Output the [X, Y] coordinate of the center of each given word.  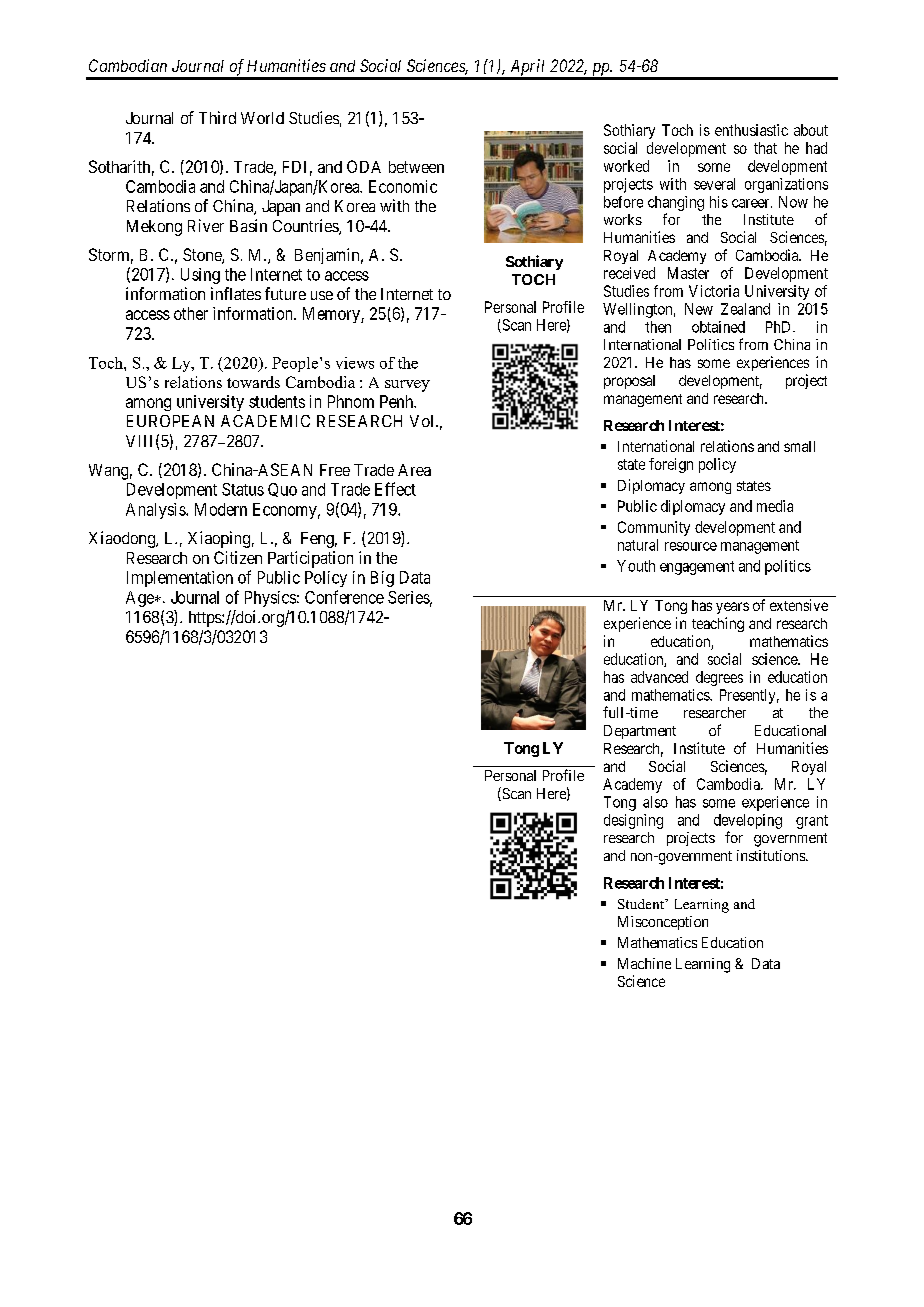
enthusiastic [751, 130]
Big [382, 579]
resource [691, 546]
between [416, 167]
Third [217, 117]
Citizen [238, 557]
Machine [644, 963]
